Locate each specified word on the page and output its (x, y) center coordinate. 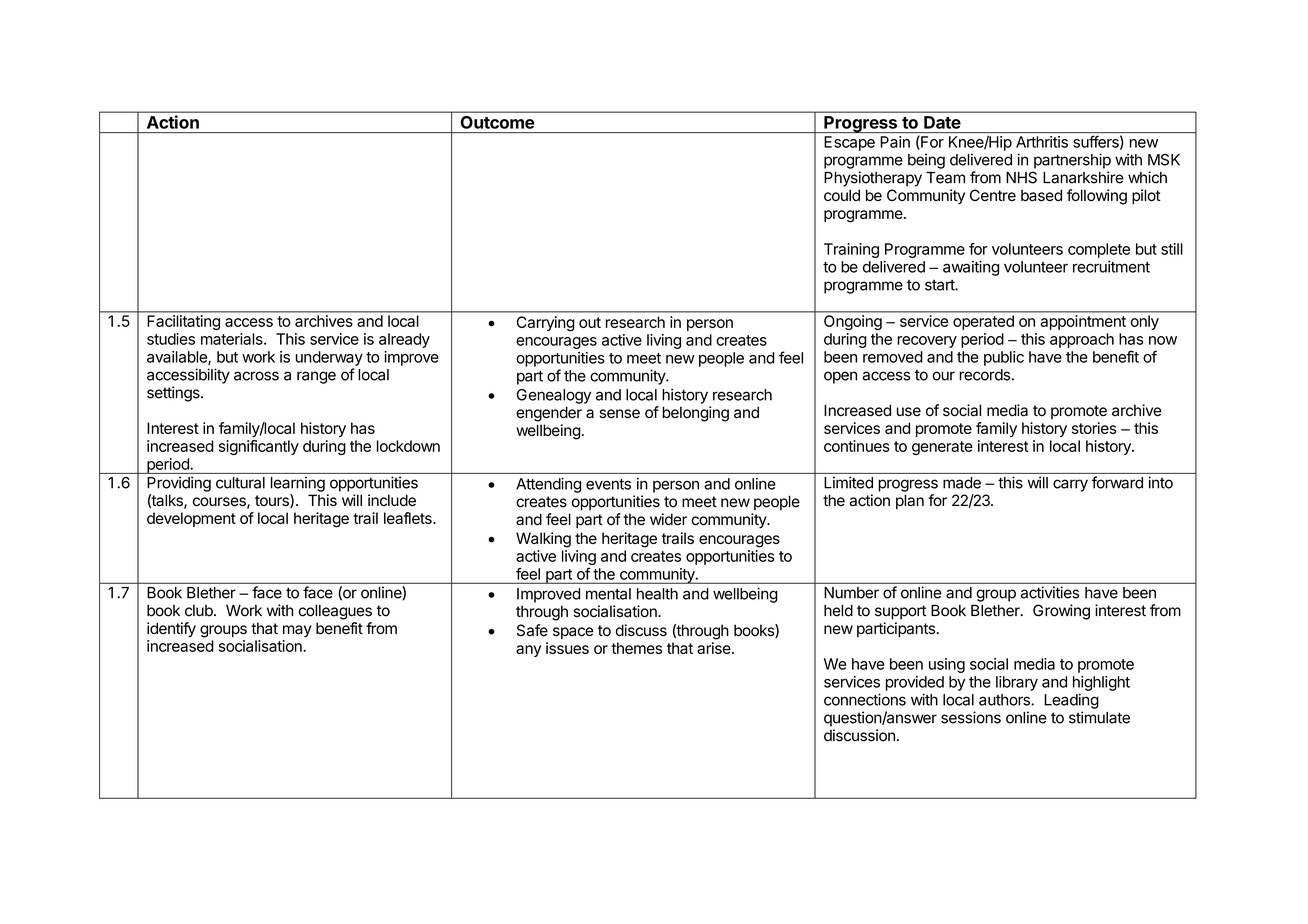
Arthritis (1042, 142)
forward (1117, 482)
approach (1082, 340)
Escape (849, 143)
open (840, 377)
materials (233, 339)
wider (668, 519)
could (842, 195)
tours (273, 501)
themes (636, 648)
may (297, 631)
